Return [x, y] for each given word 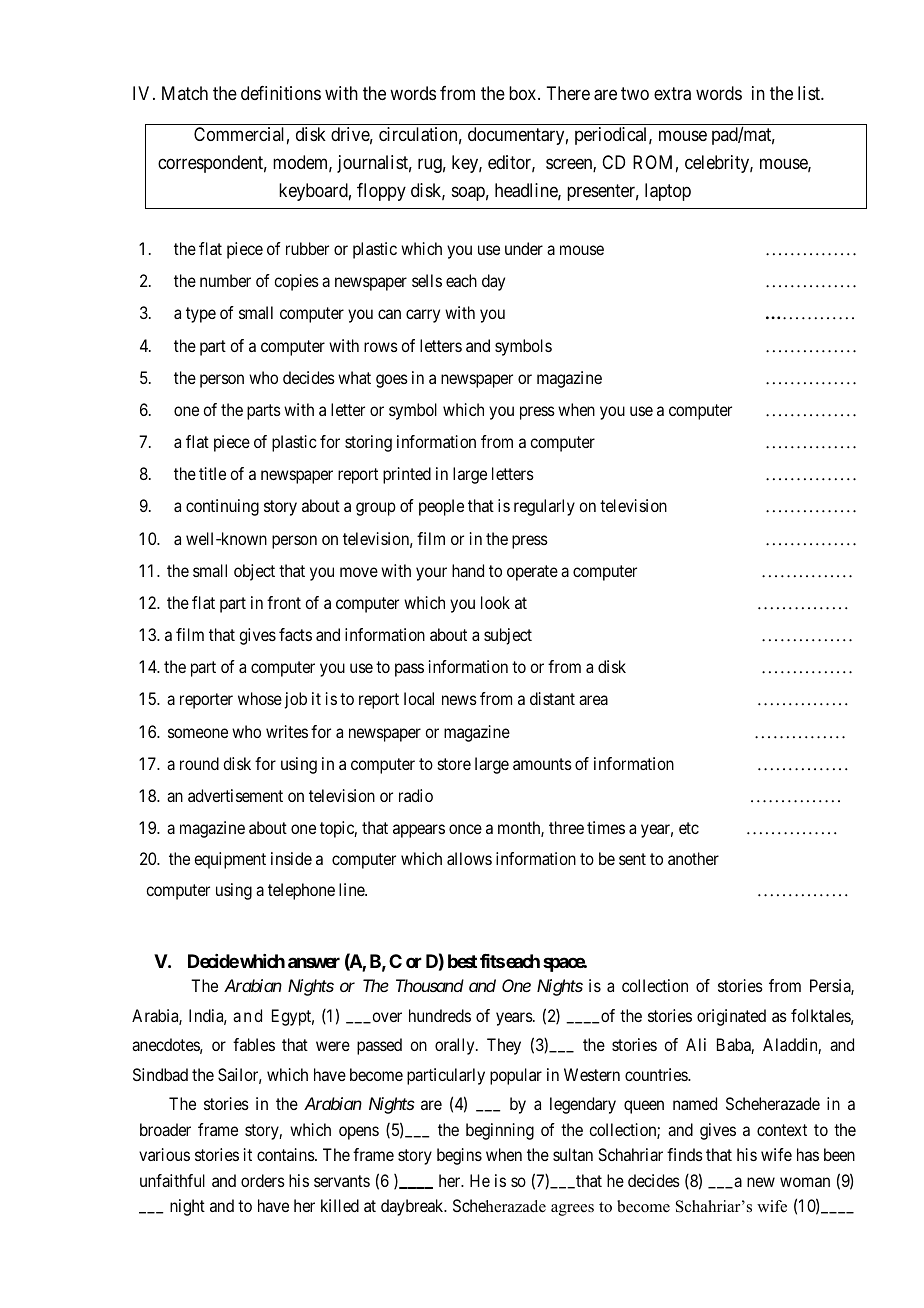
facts [295, 634]
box [524, 93]
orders [263, 1180]
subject [508, 636]
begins [459, 1156]
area [593, 700]
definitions [281, 93]
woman [805, 1182]
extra [672, 94]
